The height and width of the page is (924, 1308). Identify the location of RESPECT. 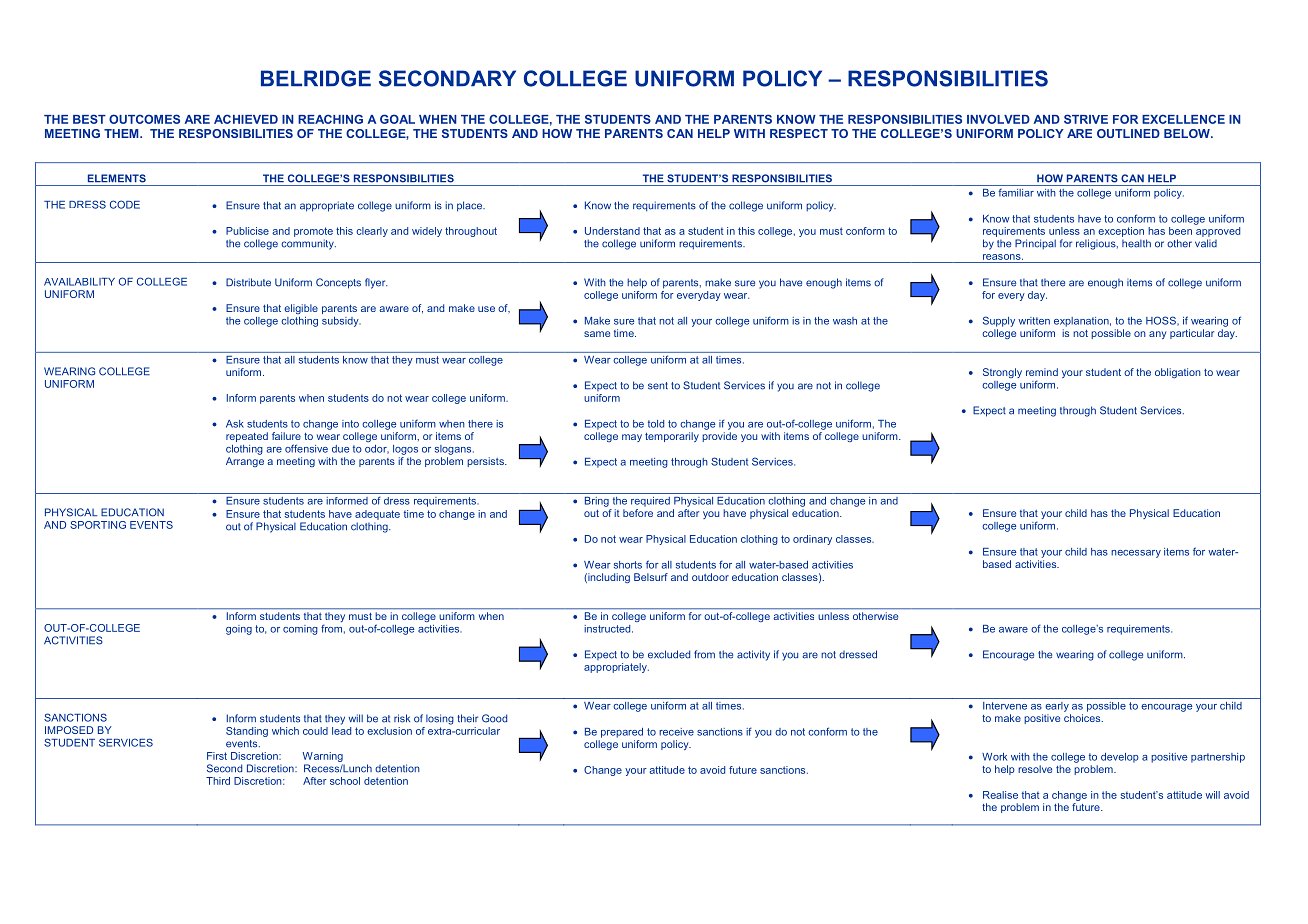
(799, 133).
